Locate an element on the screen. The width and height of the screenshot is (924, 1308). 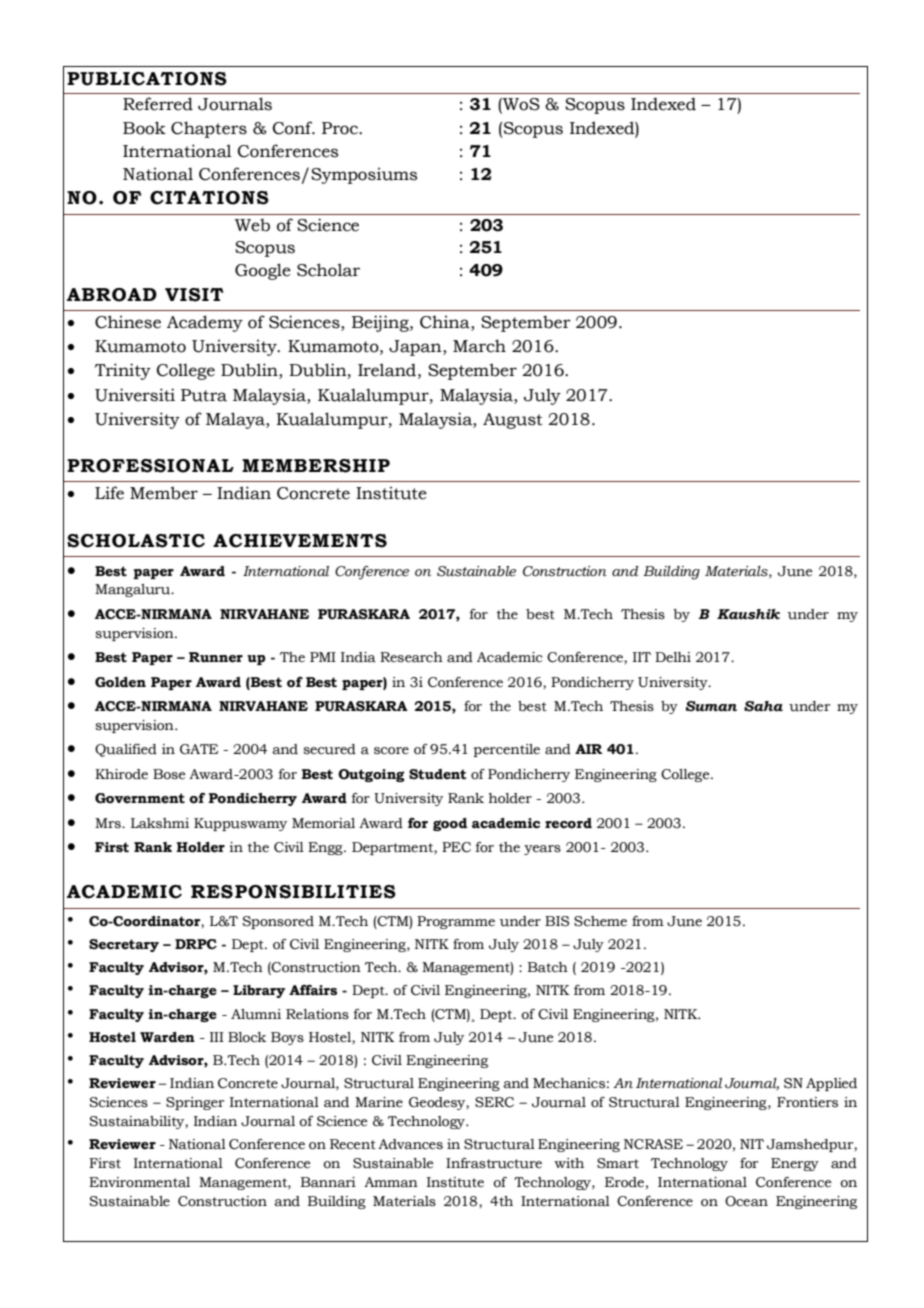
Proc is located at coordinates (341, 128).
